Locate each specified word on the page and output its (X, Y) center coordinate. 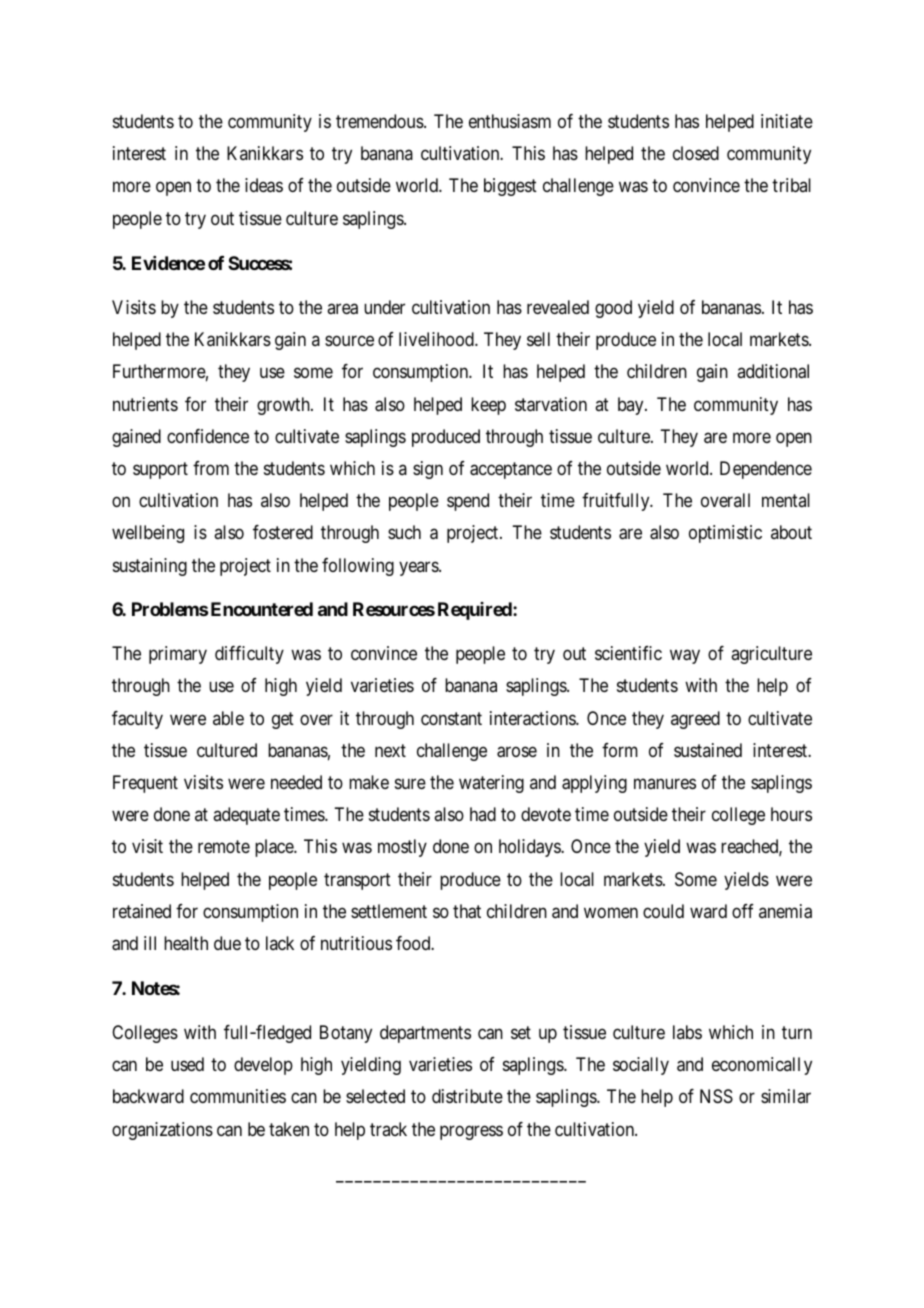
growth (284, 406)
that (467, 911)
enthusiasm (510, 121)
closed (696, 153)
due (227, 943)
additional (773, 371)
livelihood (437, 339)
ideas (264, 185)
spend (468, 502)
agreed (695, 720)
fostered (283, 532)
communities (238, 1096)
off (743, 911)
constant (451, 719)
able (228, 718)
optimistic (725, 534)
